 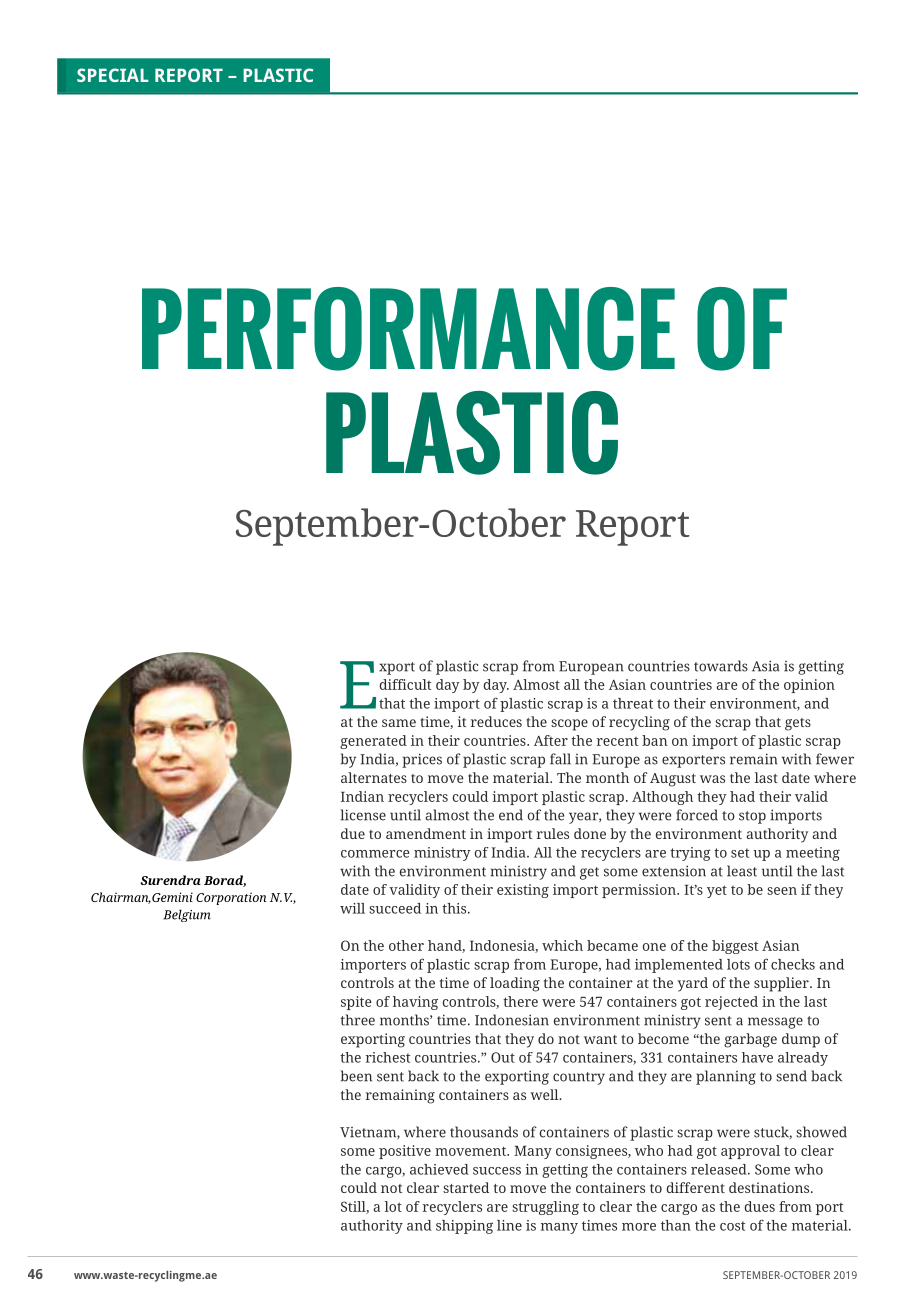 What do you see at coordinates (809, 686) in the screenshot?
I see `opinion` at bounding box center [809, 686].
